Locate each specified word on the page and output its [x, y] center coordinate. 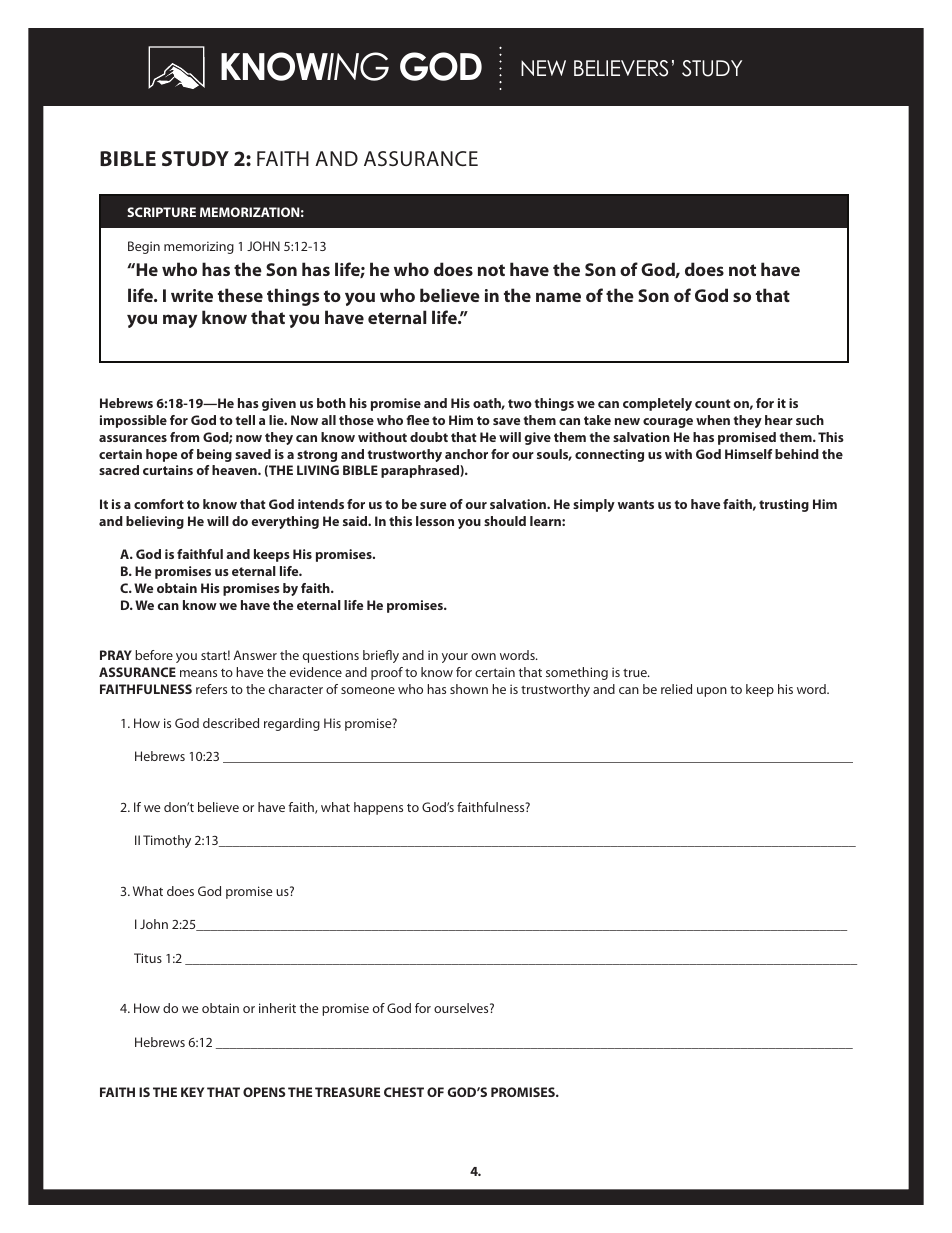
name [558, 297]
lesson [435, 521]
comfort [159, 504]
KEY [192, 1092]
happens [378, 808]
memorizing [199, 247]
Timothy [167, 841]
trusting [784, 505]
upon [712, 692]
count [713, 403]
